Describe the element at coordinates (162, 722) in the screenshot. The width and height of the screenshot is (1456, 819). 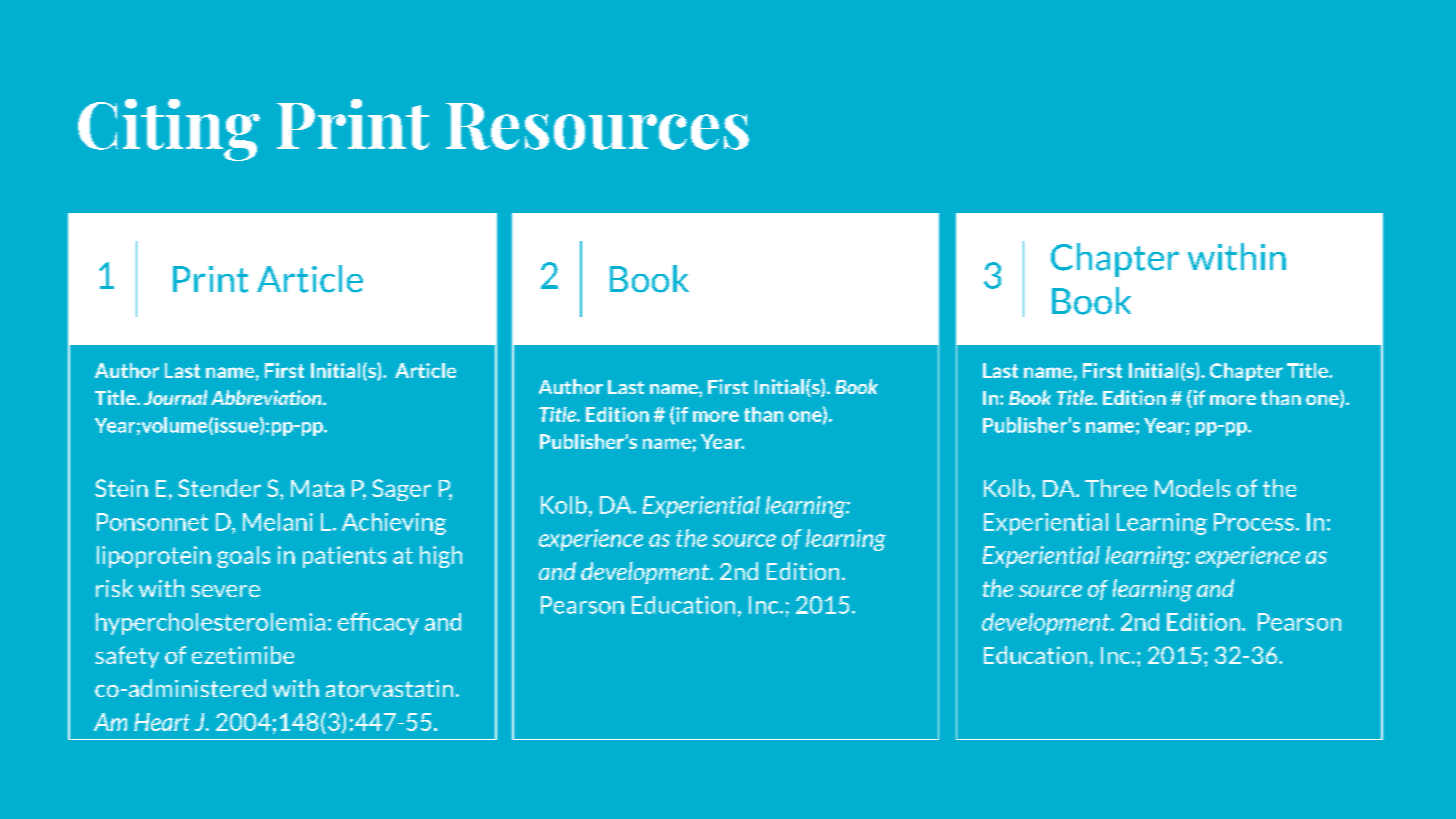
I see `Heart` at that location.
